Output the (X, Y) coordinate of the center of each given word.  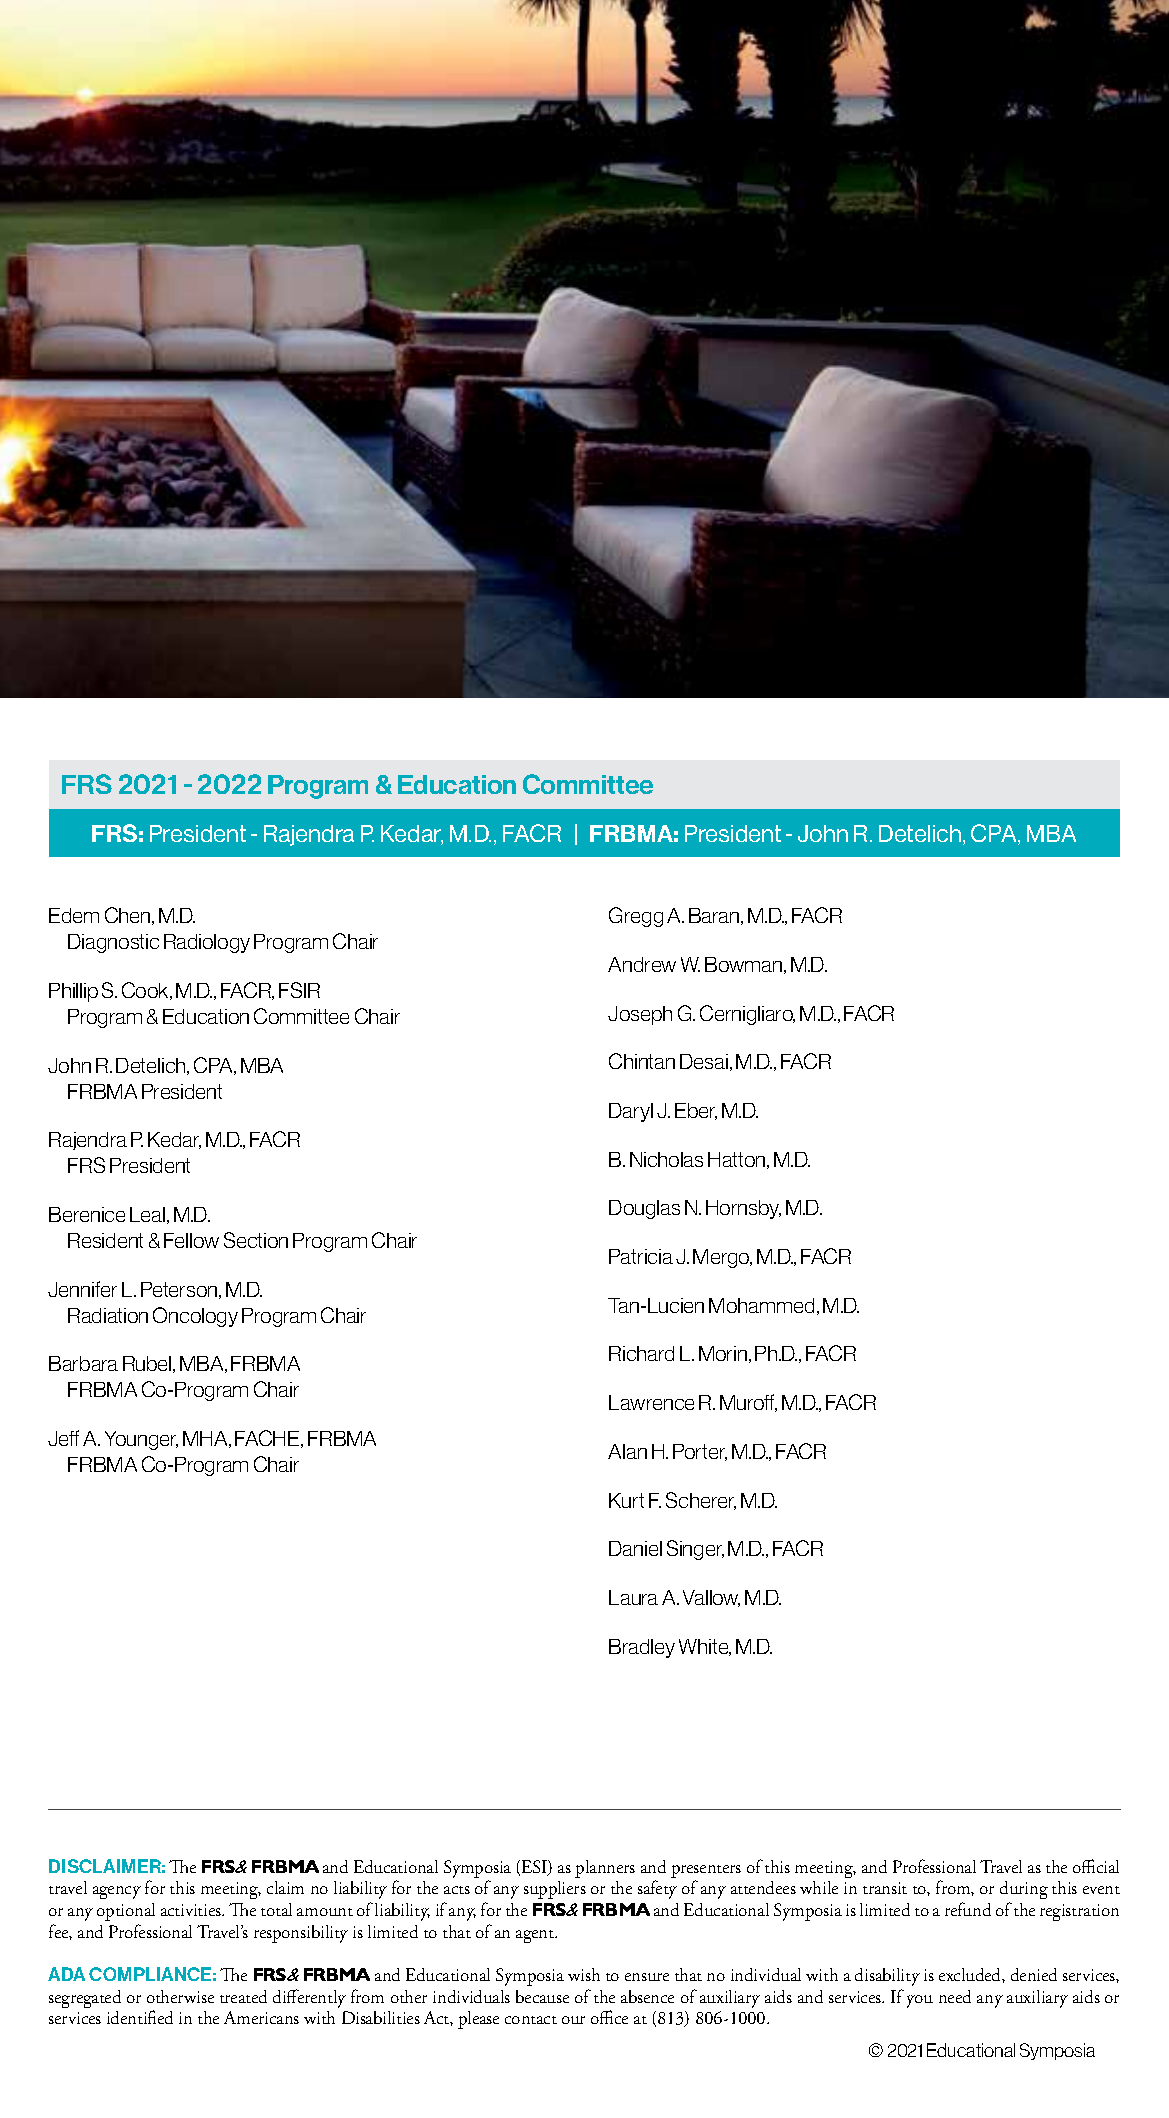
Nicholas (666, 1159)
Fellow (191, 1240)
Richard (641, 1353)
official (1096, 1866)
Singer (695, 1550)
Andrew (642, 964)
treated (243, 1996)
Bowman (745, 965)
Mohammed (761, 1305)
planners (605, 1869)
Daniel (635, 1548)
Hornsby (743, 1209)
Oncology (195, 1317)
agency (117, 1892)
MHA (206, 1439)
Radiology (207, 943)
